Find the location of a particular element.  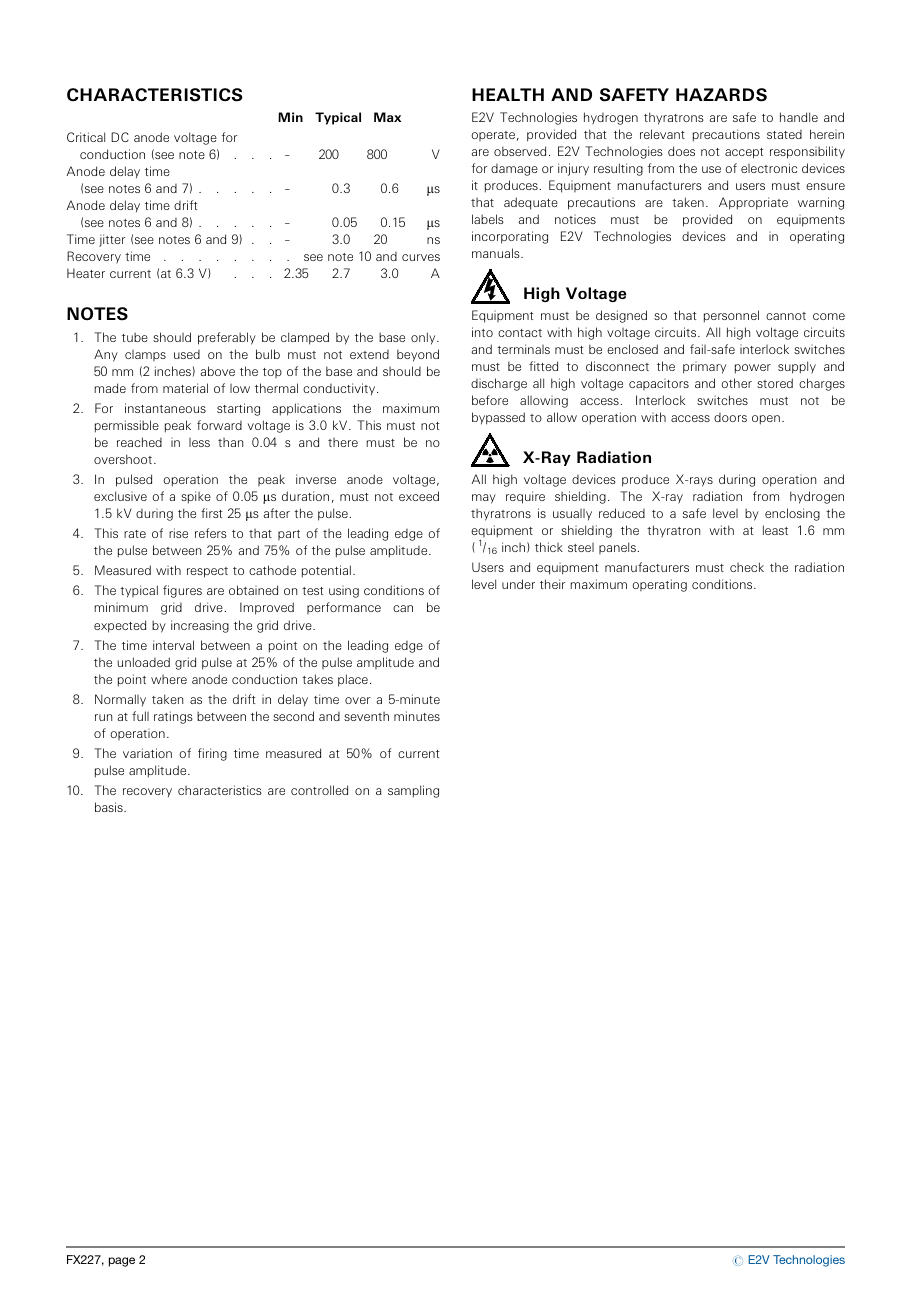

their is located at coordinates (553, 584).
